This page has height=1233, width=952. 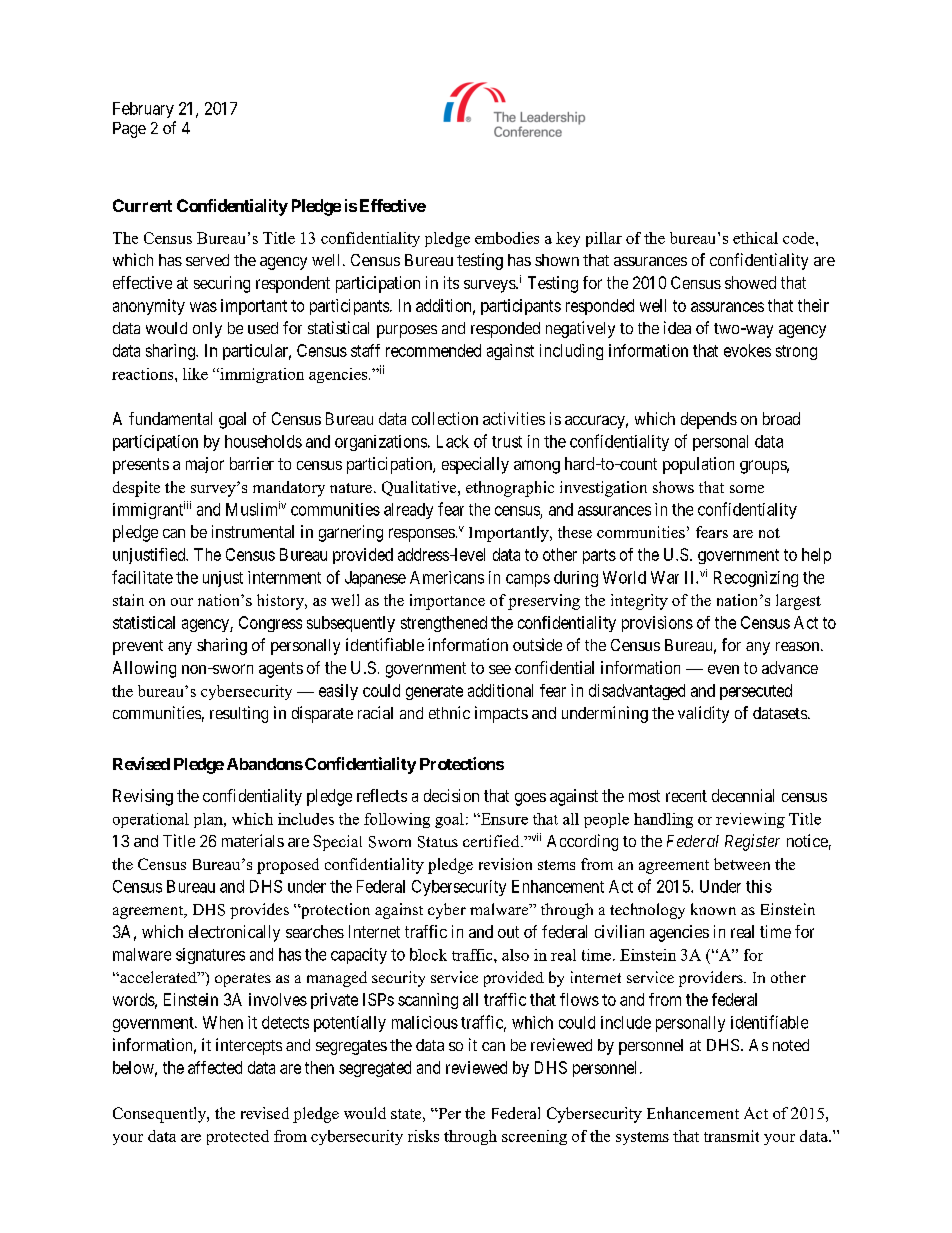 What do you see at coordinates (756, 579) in the page?
I see `Recognizing` at bounding box center [756, 579].
